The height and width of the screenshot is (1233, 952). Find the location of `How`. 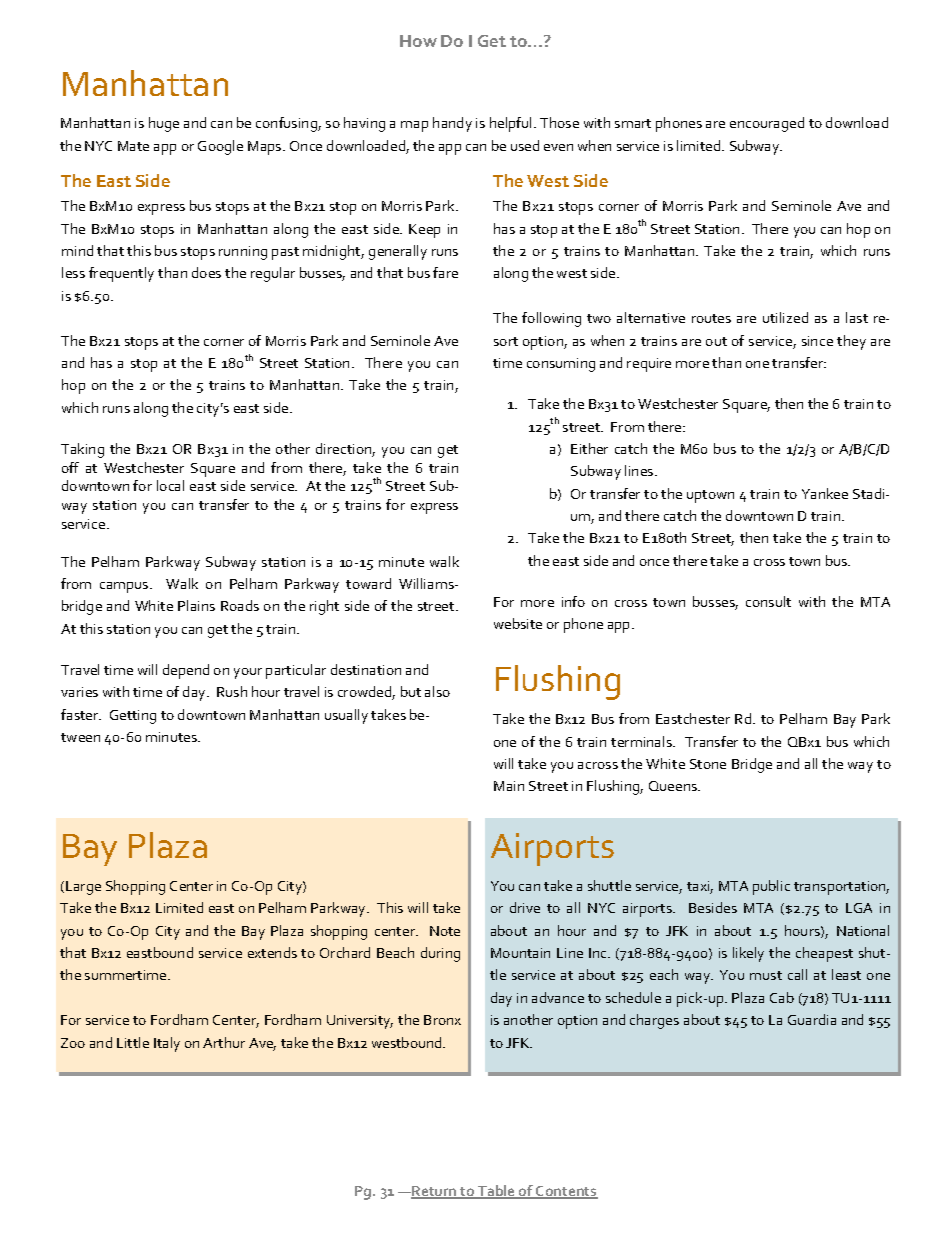

How is located at coordinates (418, 41).
